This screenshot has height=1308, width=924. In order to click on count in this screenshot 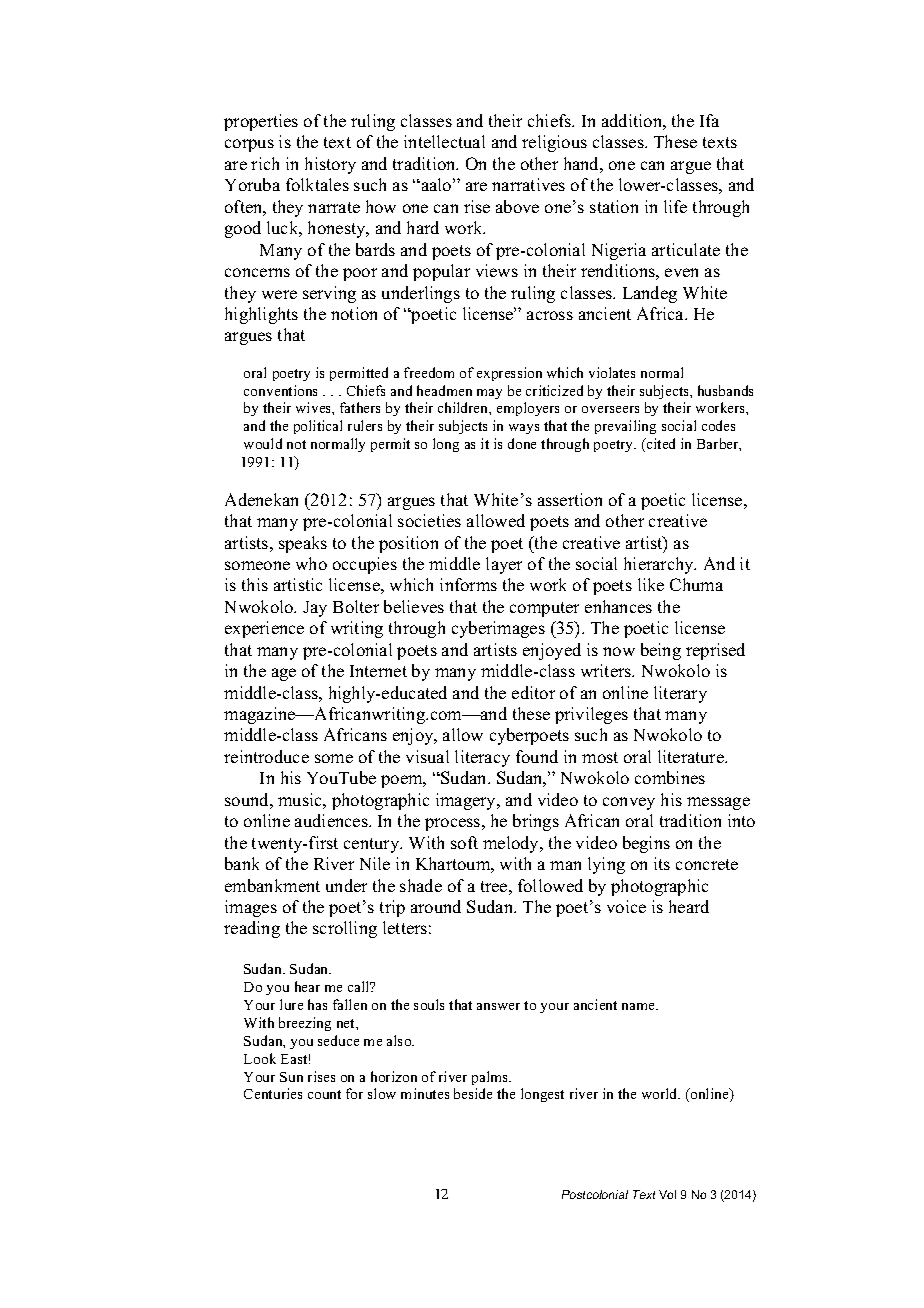, I will do `click(324, 1094)`.
